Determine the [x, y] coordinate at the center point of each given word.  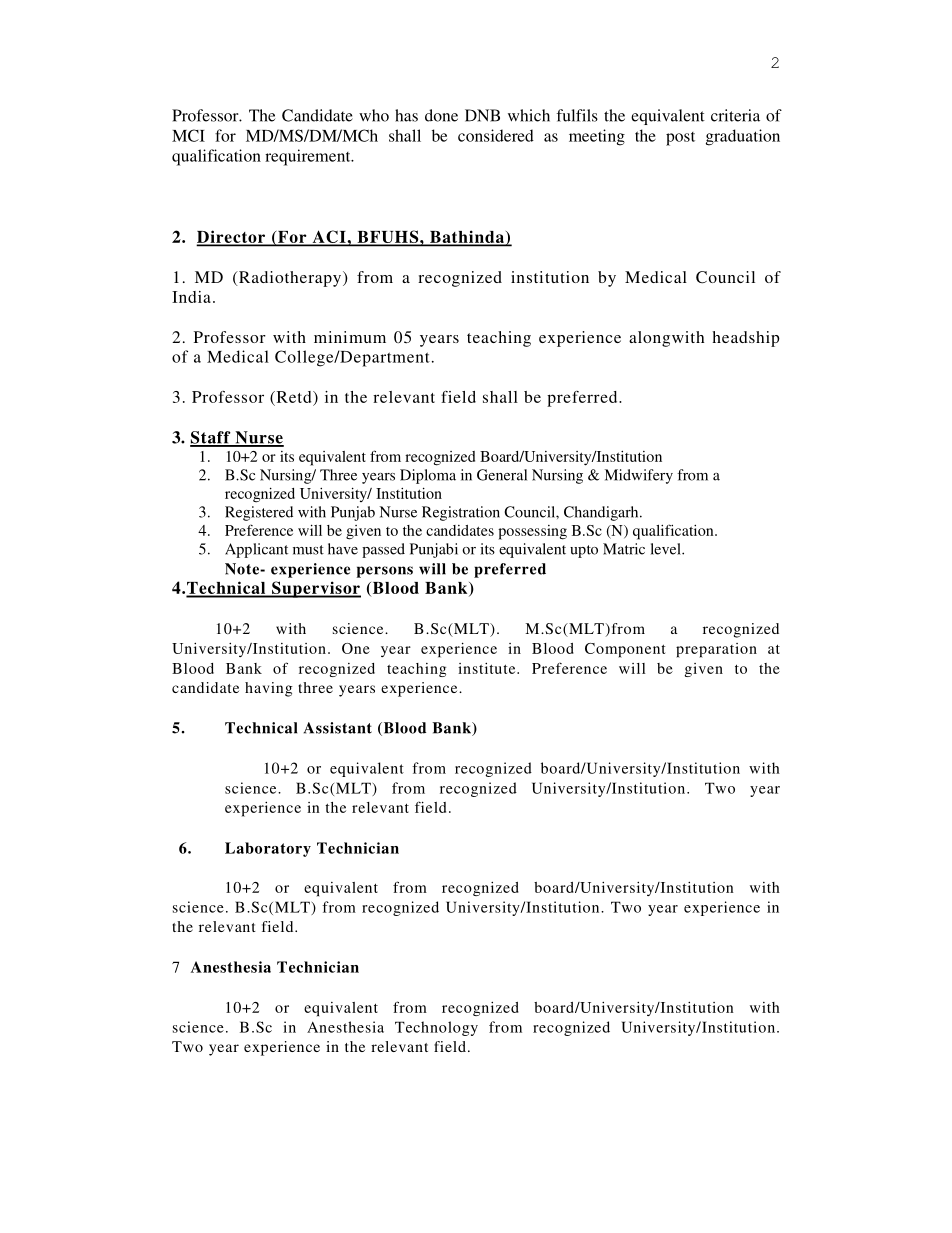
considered [496, 135]
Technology [436, 1028]
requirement [309, 157]
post [680, 139]
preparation [716, 650]
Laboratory [268, 849]
